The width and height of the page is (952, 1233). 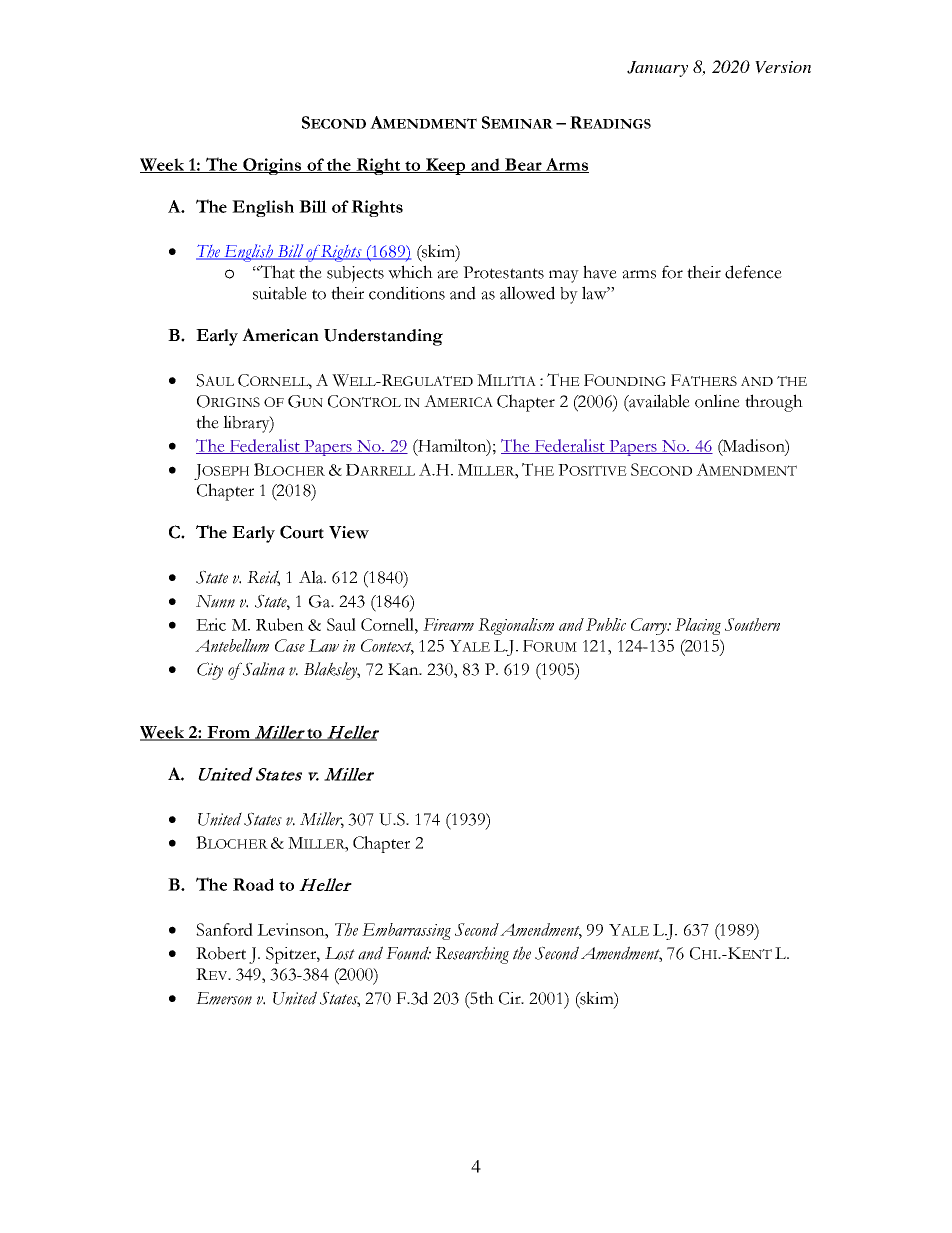 I want to click on Robert, so click(x=221, y=953).
